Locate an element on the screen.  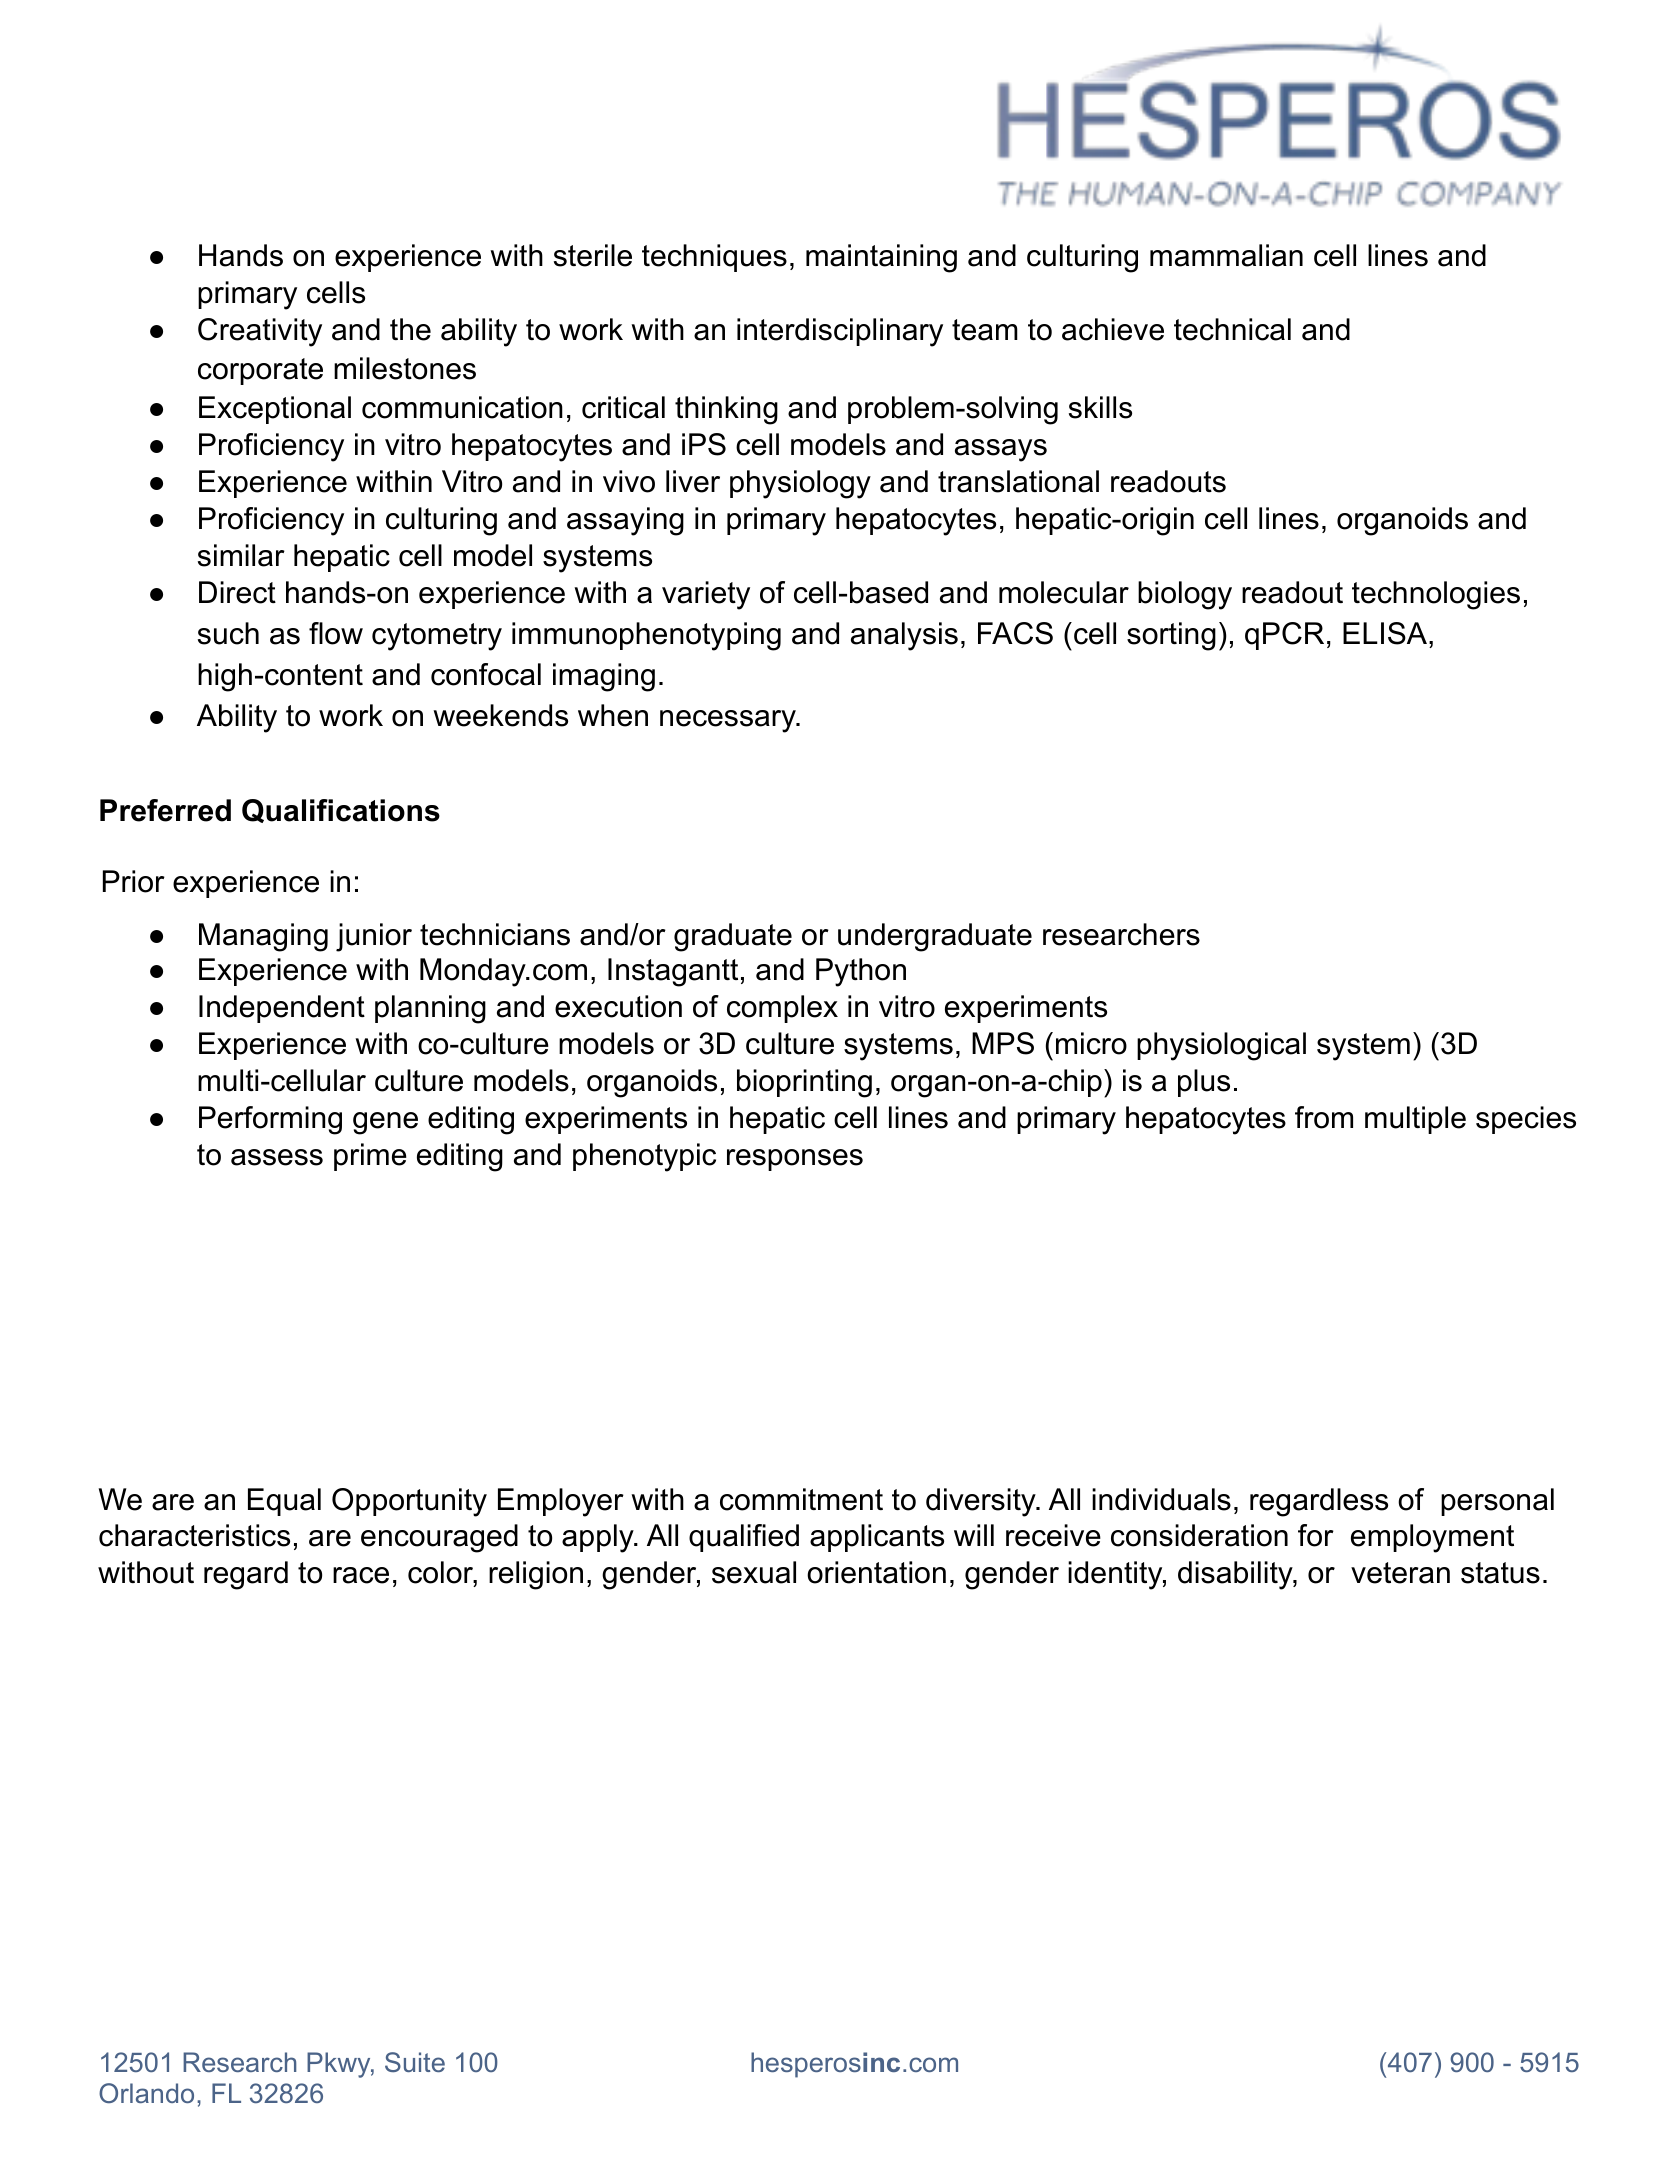
race is located at coordinates (361, 1575).
